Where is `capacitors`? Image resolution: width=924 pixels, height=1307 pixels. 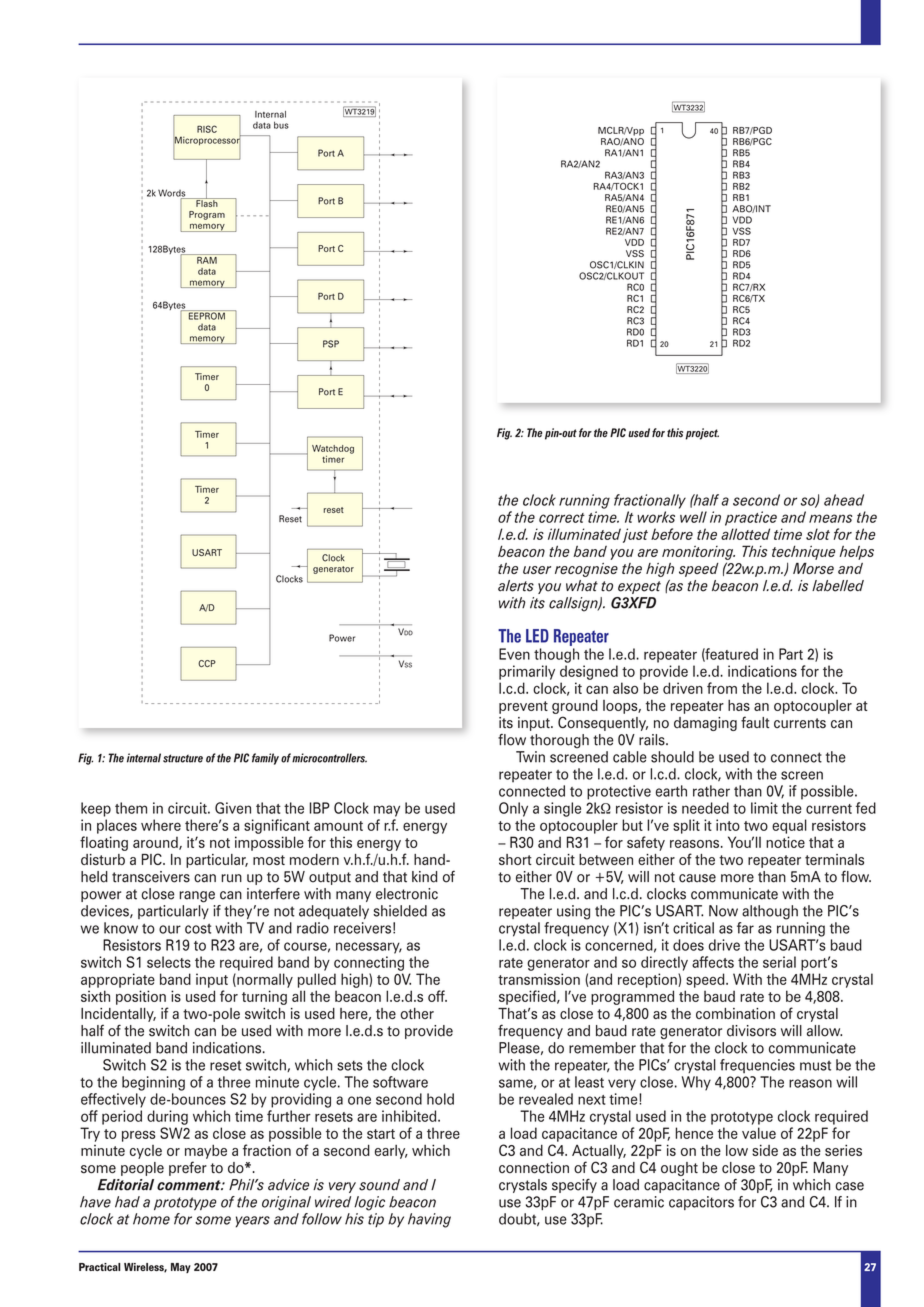
capacitors is located at coordinates (701, 1203).
